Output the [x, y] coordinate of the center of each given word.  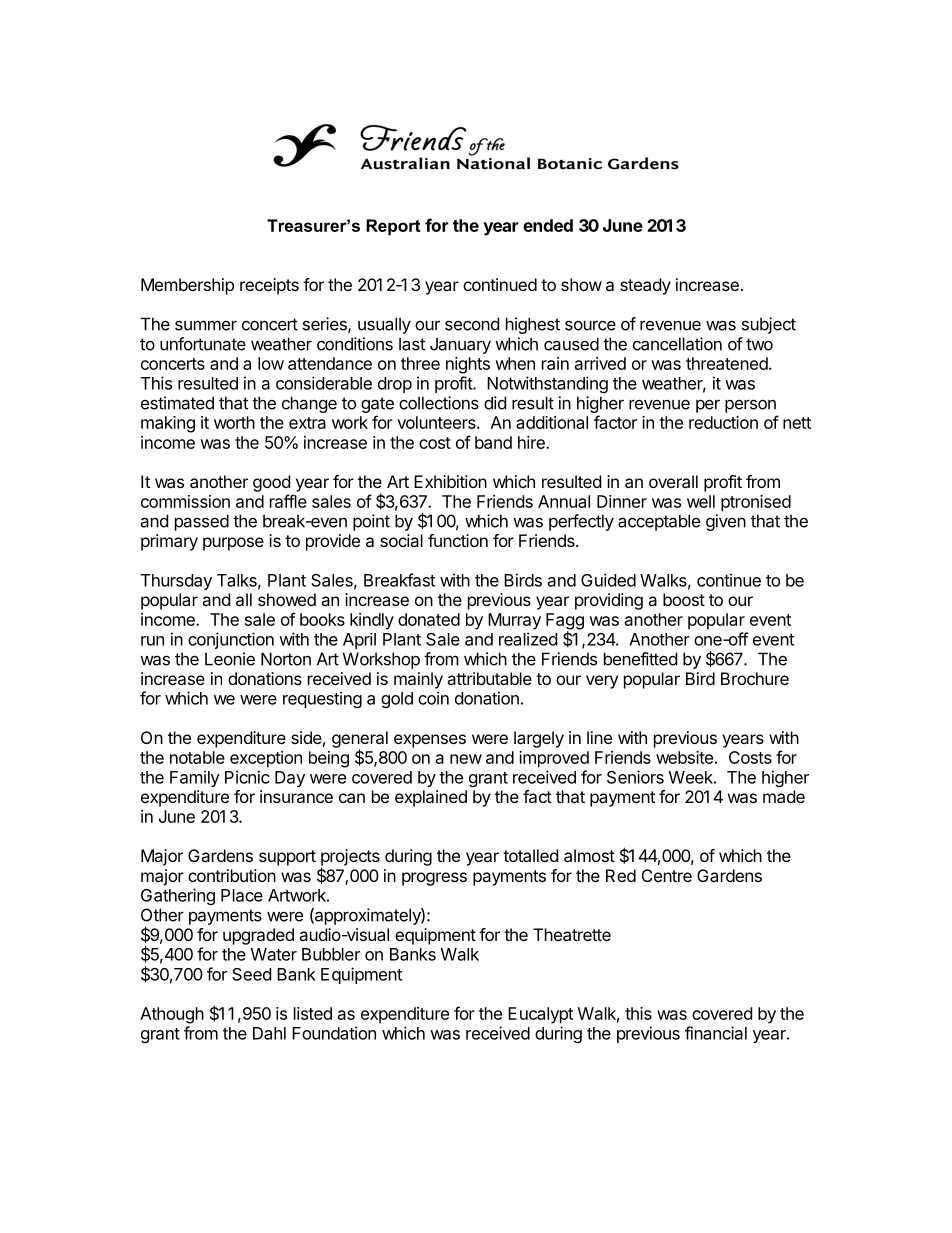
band [493, 442]
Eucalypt [540, 1015]
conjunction [231, 640]
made [784, 796]
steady [645, 286]
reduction [723, 422]
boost [684, 599]
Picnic [247, 777]
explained [431, 798]
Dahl [269, 1033]
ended [548, 225]
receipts [269, 286]
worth [234, 422]
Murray [514, 621]
